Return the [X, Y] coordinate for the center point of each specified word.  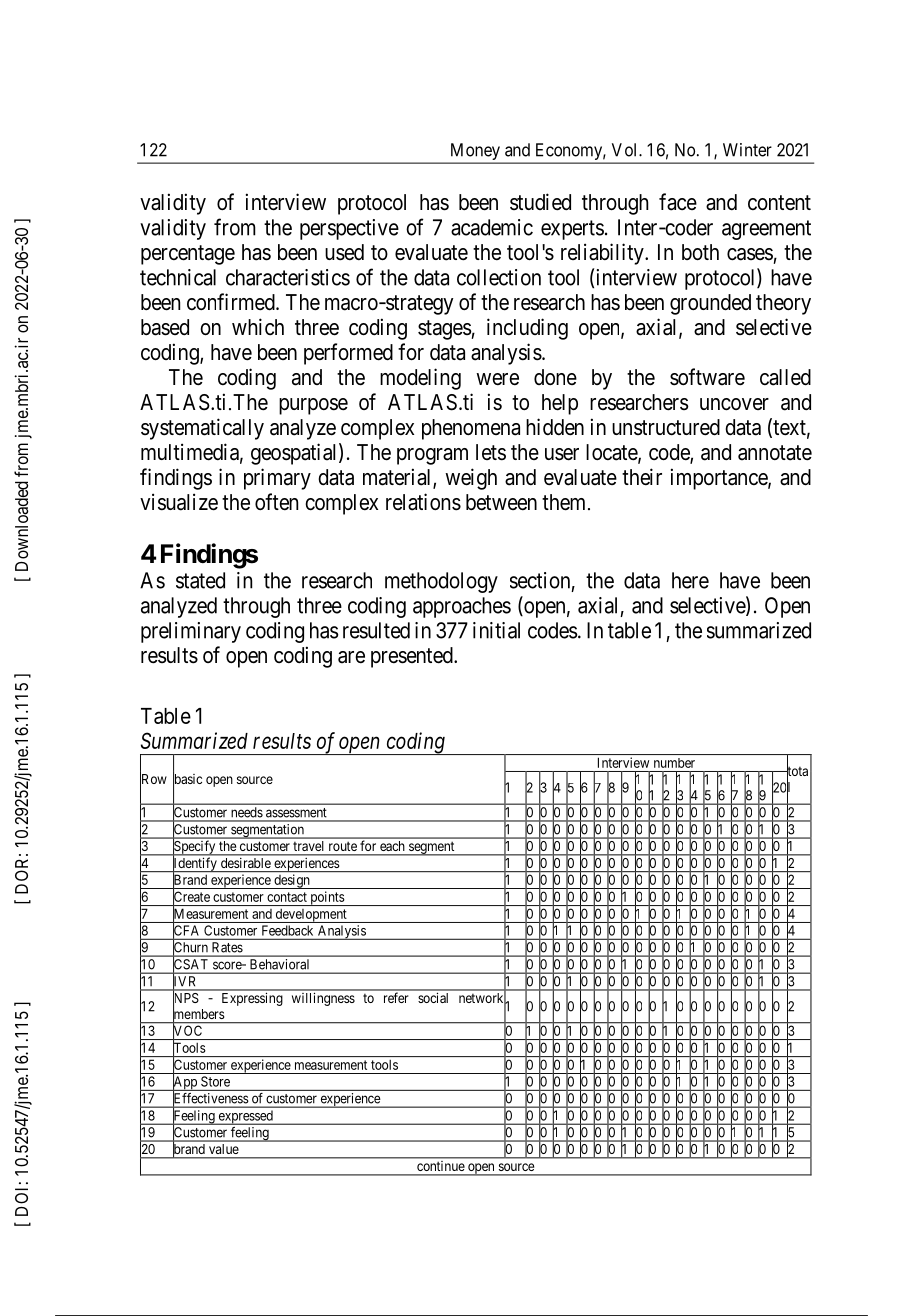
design [292, 881]
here [690, 580]
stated [200, 580]
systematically [202, 429]
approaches [462, 607]
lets [491, 452]
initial [496, 630]
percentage [188, 255]
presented [413, 657]
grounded [710, 304]
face [678, 202]
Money [475, 153]
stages [445, 330]
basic [187, 779]
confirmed [232, 302]
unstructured [666, 427]
